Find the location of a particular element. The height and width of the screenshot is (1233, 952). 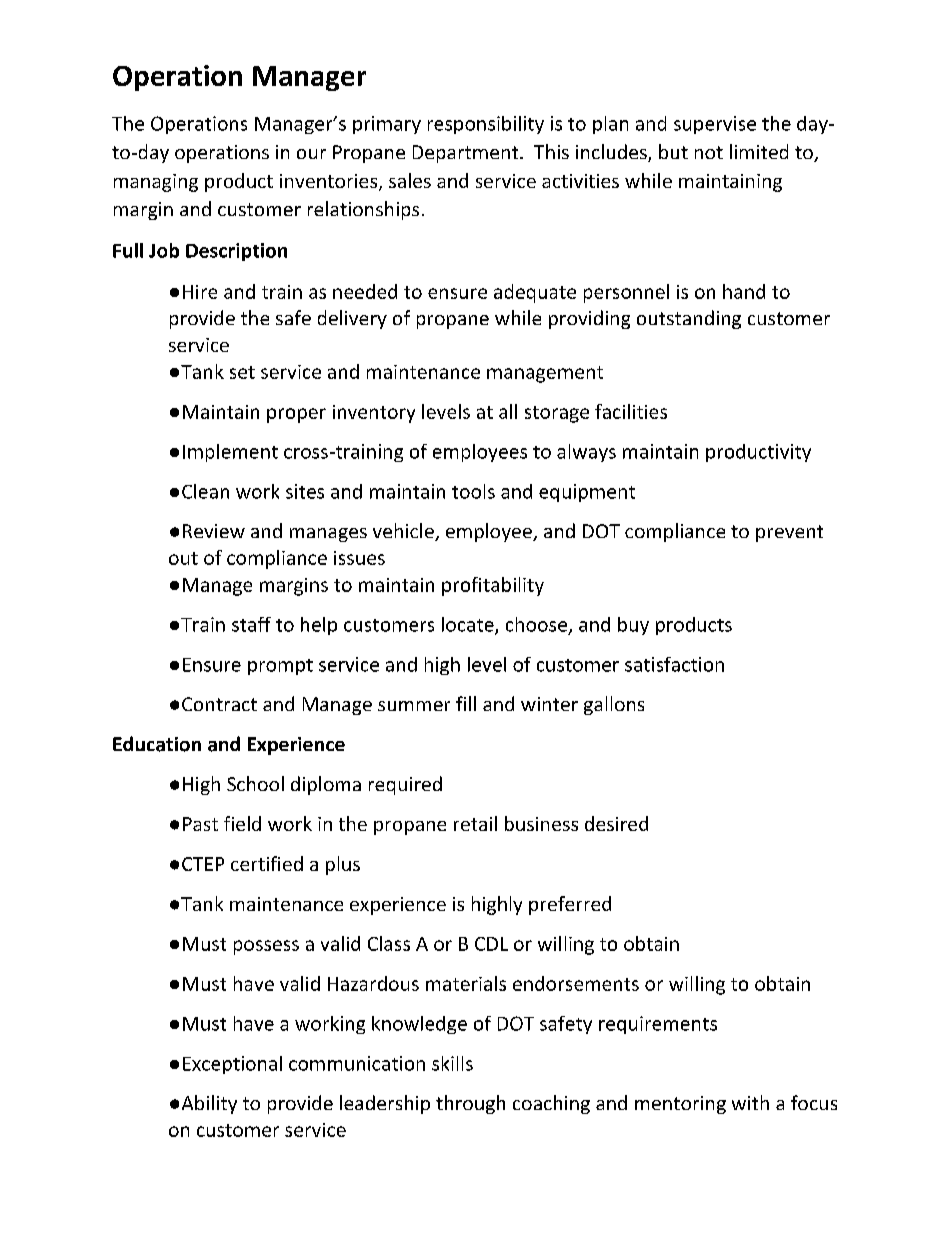

Implement is located at coordinates (230, 453).
